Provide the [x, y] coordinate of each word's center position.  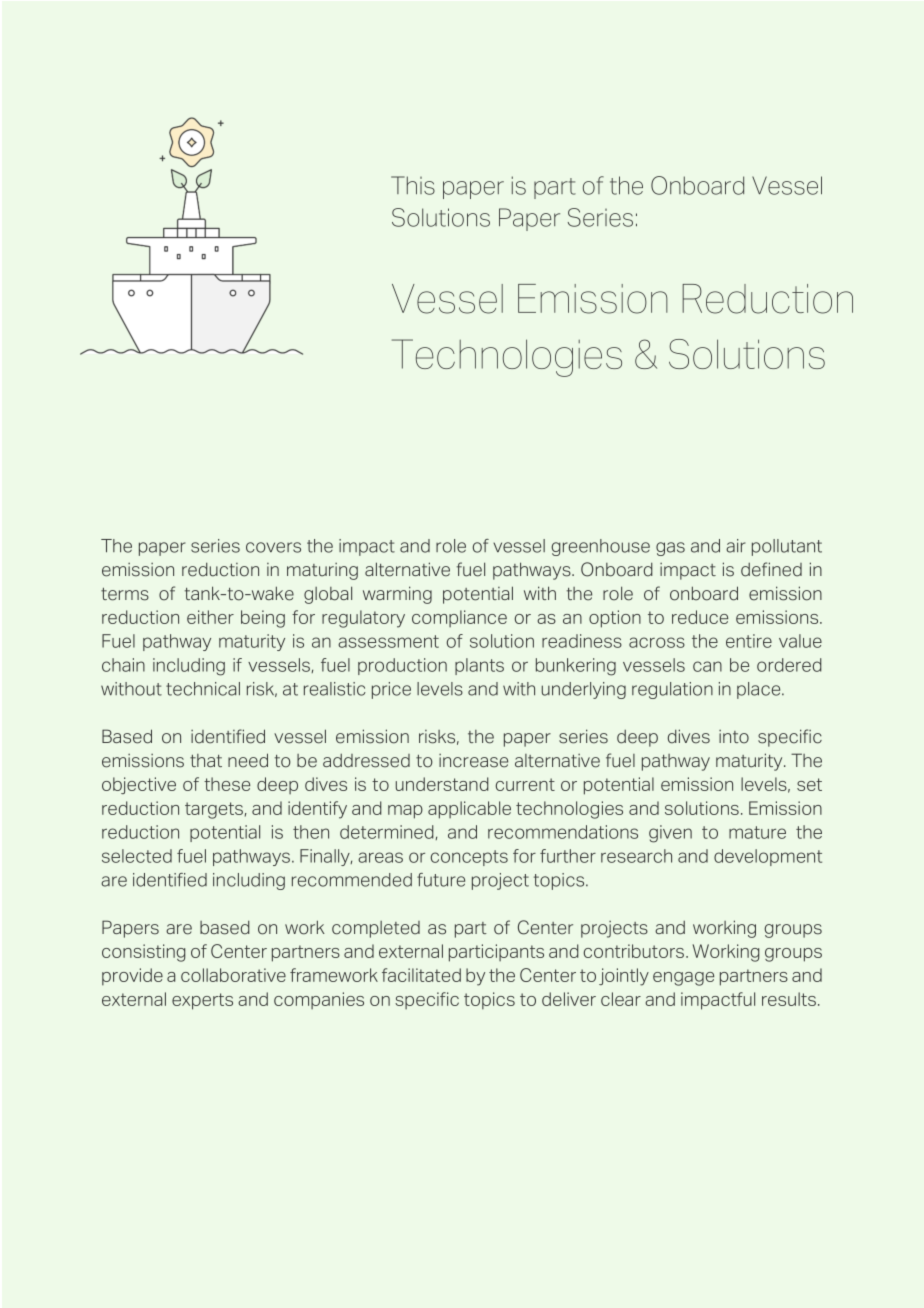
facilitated [421, 975]
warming [397, 595]
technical [203, 689]
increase [473, 761]
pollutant [787, 547]
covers [273, 547]
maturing [322, 571]
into [734, 737]
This [413, 185]
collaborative [233, 975]
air [736, 546]
